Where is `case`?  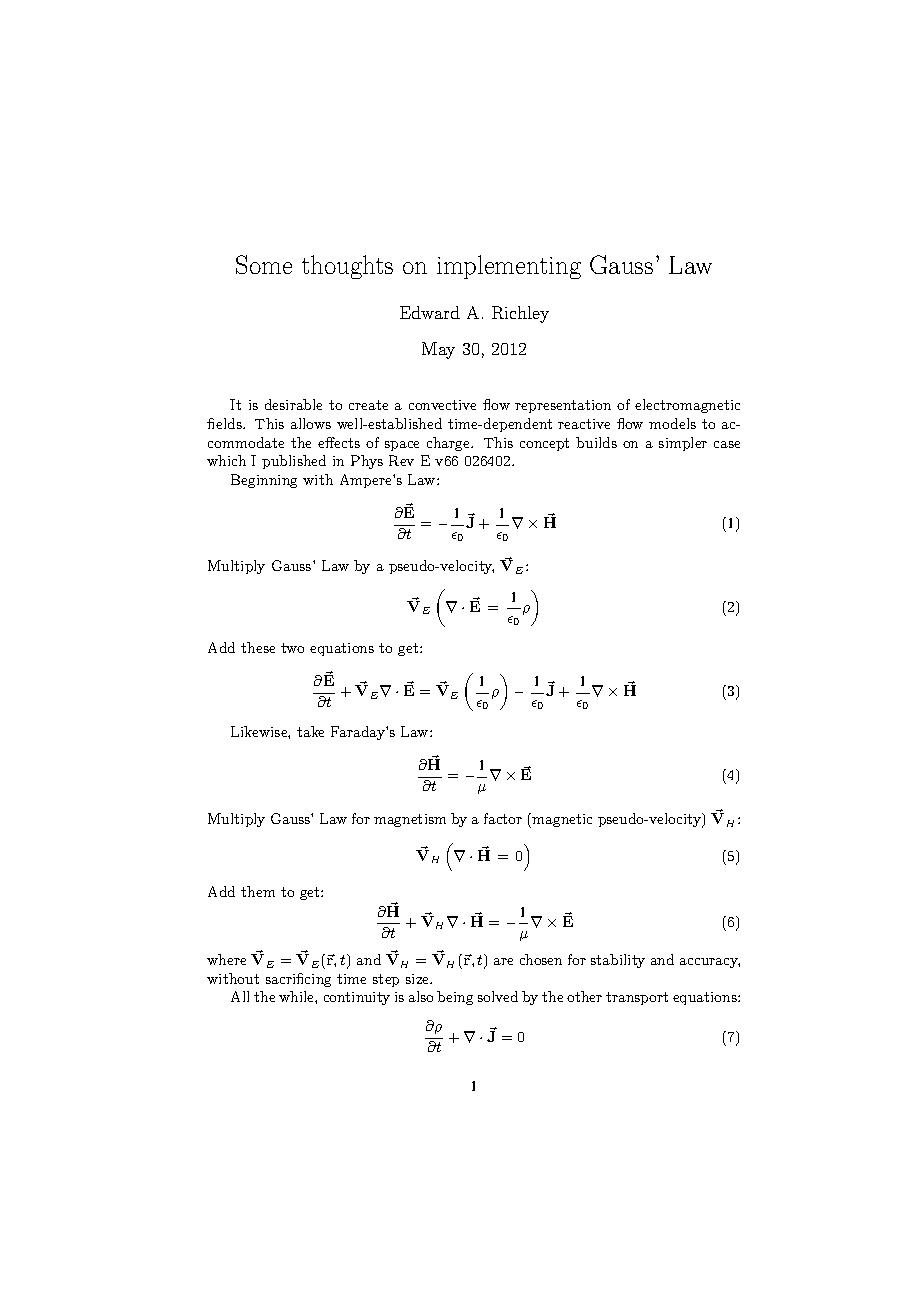 case is located at coordinates (727, 444).
